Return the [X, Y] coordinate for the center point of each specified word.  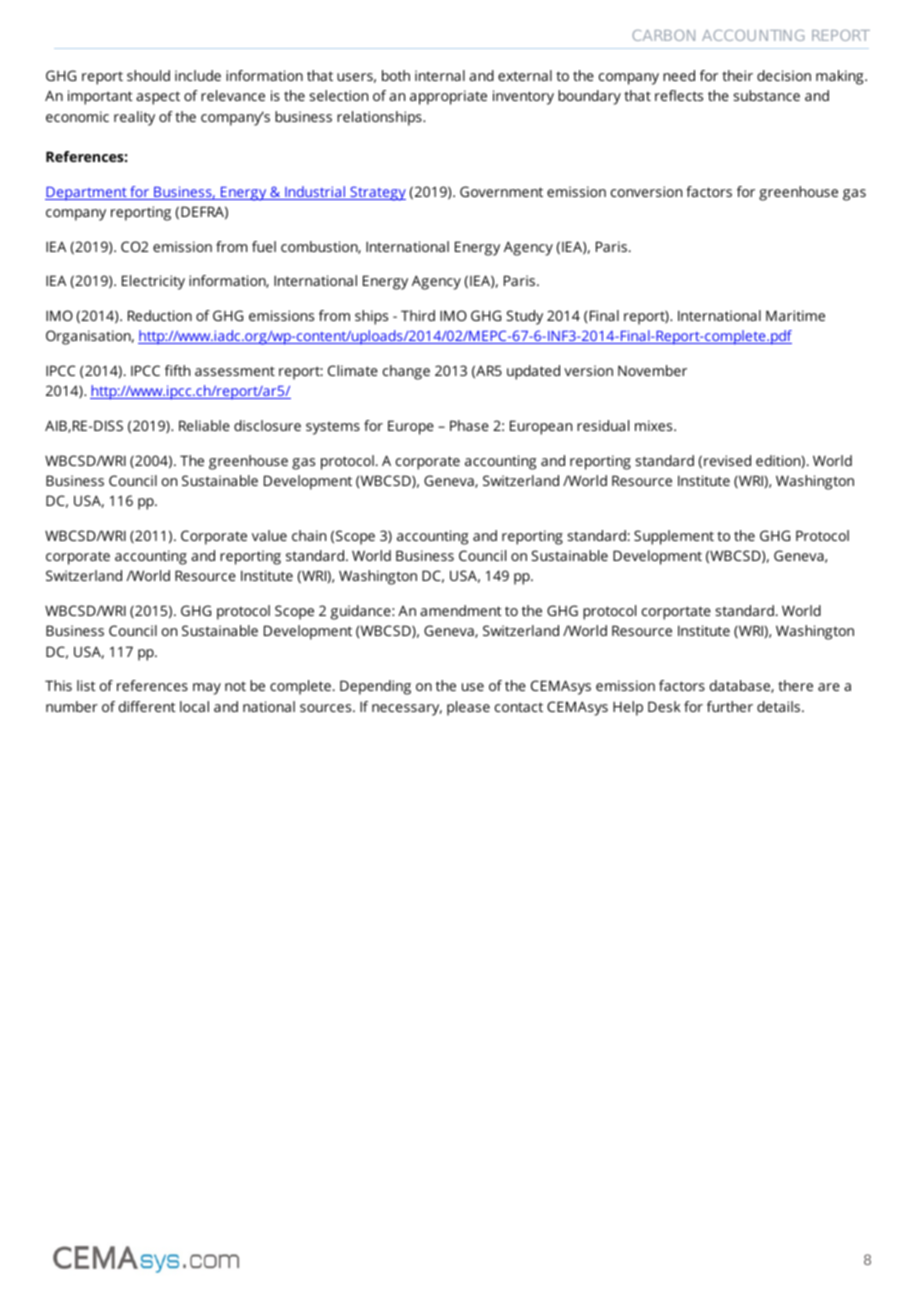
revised [727, 460]
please [468, 708]
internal [440, 75]
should [148, 75]
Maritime [795, 315]
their [737, 75]
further [730, 706]
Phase [469, 425]
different [147, 706]
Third [418, 315]
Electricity [153, 282]
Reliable [204, 425]
